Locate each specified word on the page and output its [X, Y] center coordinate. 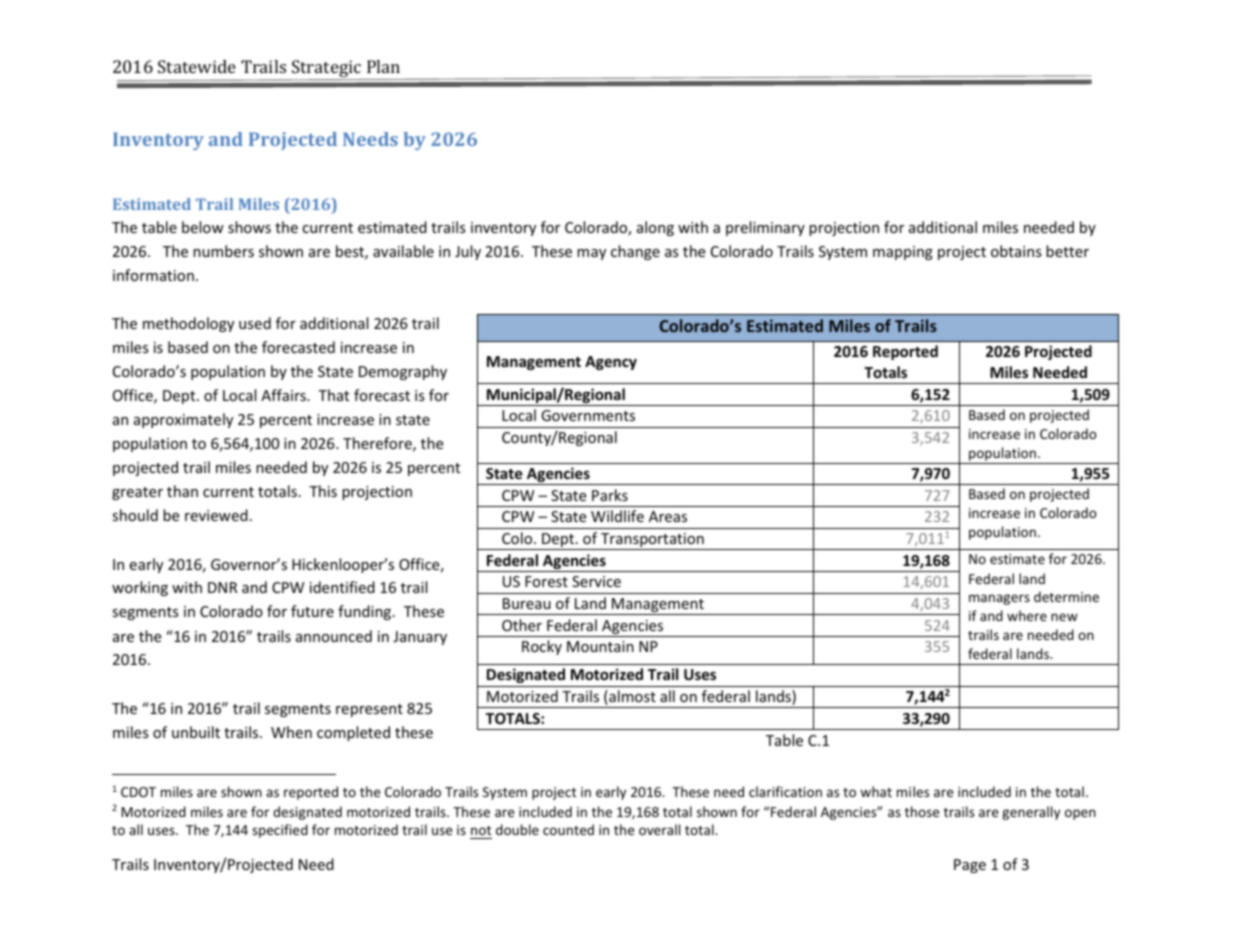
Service [596, 581]
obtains [1016, 251]
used [255, 323]
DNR [222, 587]
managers [999, 599]
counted [568, 829]
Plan [383, 66]
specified [280, 831]
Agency [611, 363]
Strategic [327, 70]
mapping [903, 253]
